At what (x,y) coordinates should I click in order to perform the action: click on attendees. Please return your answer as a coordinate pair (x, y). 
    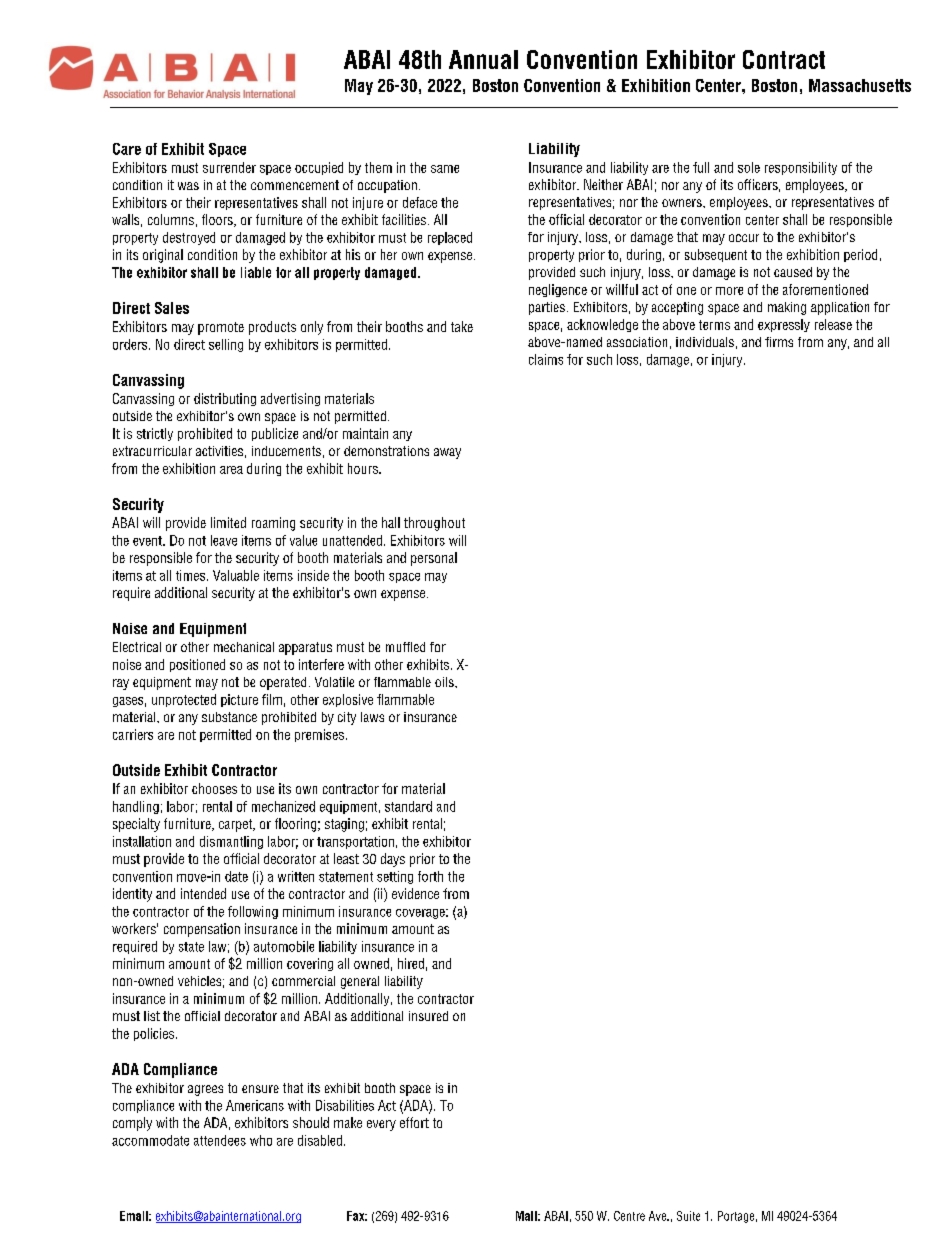
    Looking at the image, I should click on (220, 1140).
